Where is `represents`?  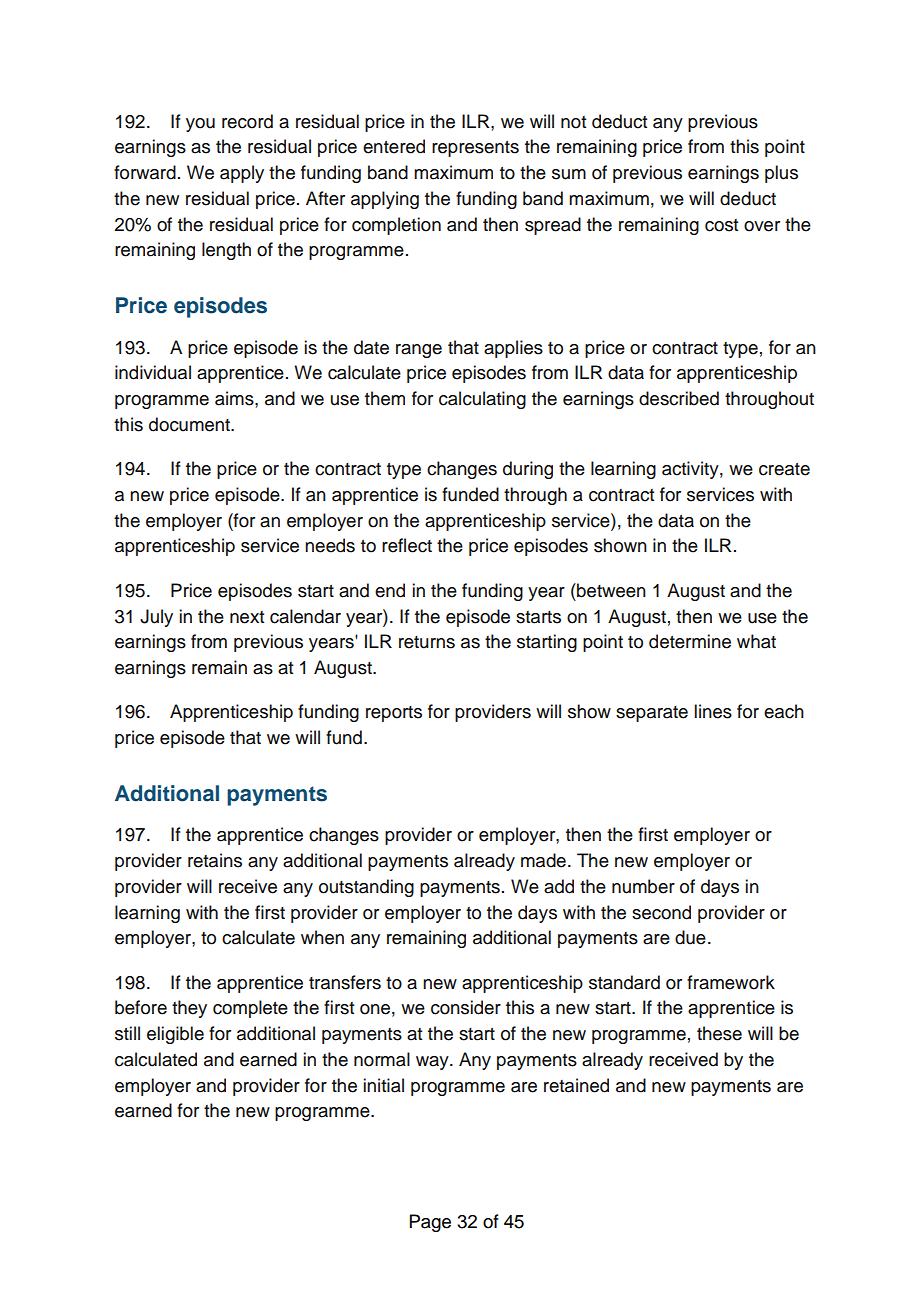 represents is located at coordinates (475, 149).
